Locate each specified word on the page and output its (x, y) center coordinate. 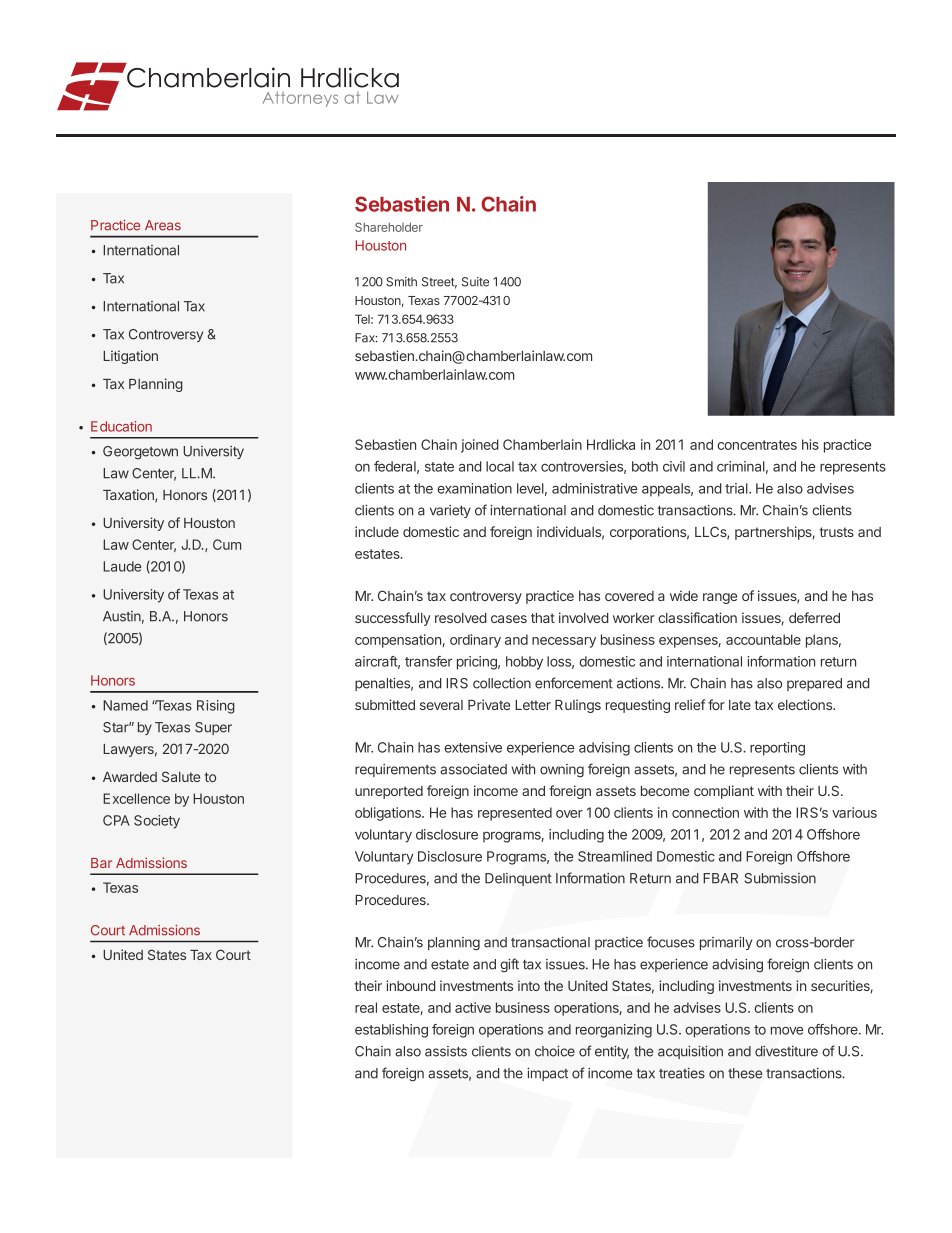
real (366, 1007)
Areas (163, 225)
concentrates (757, 445)
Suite (475, 282)
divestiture (786, 1051)
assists (446, 1051)
